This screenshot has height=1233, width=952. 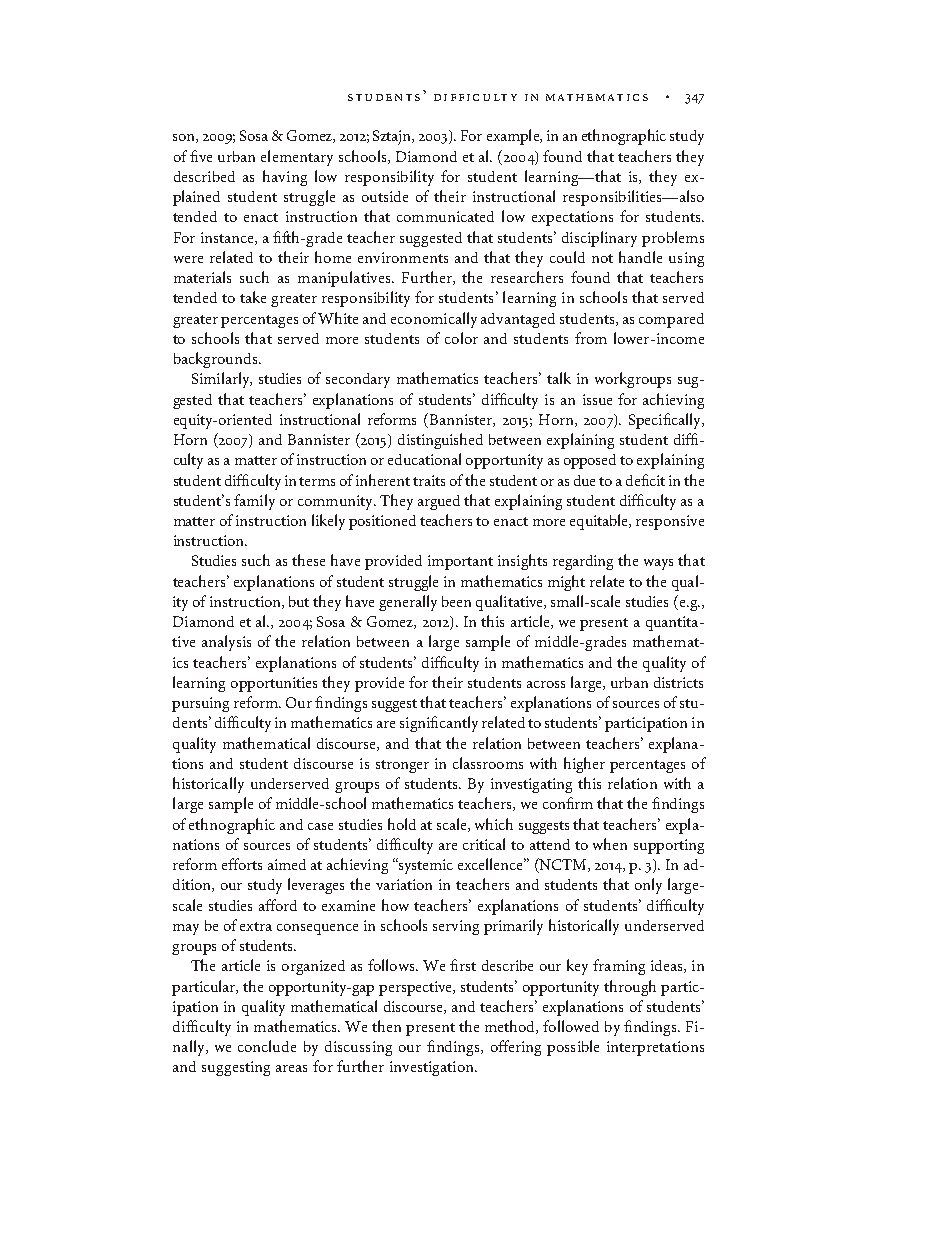 I want to click on communicated, so click(x=445, y=216).
